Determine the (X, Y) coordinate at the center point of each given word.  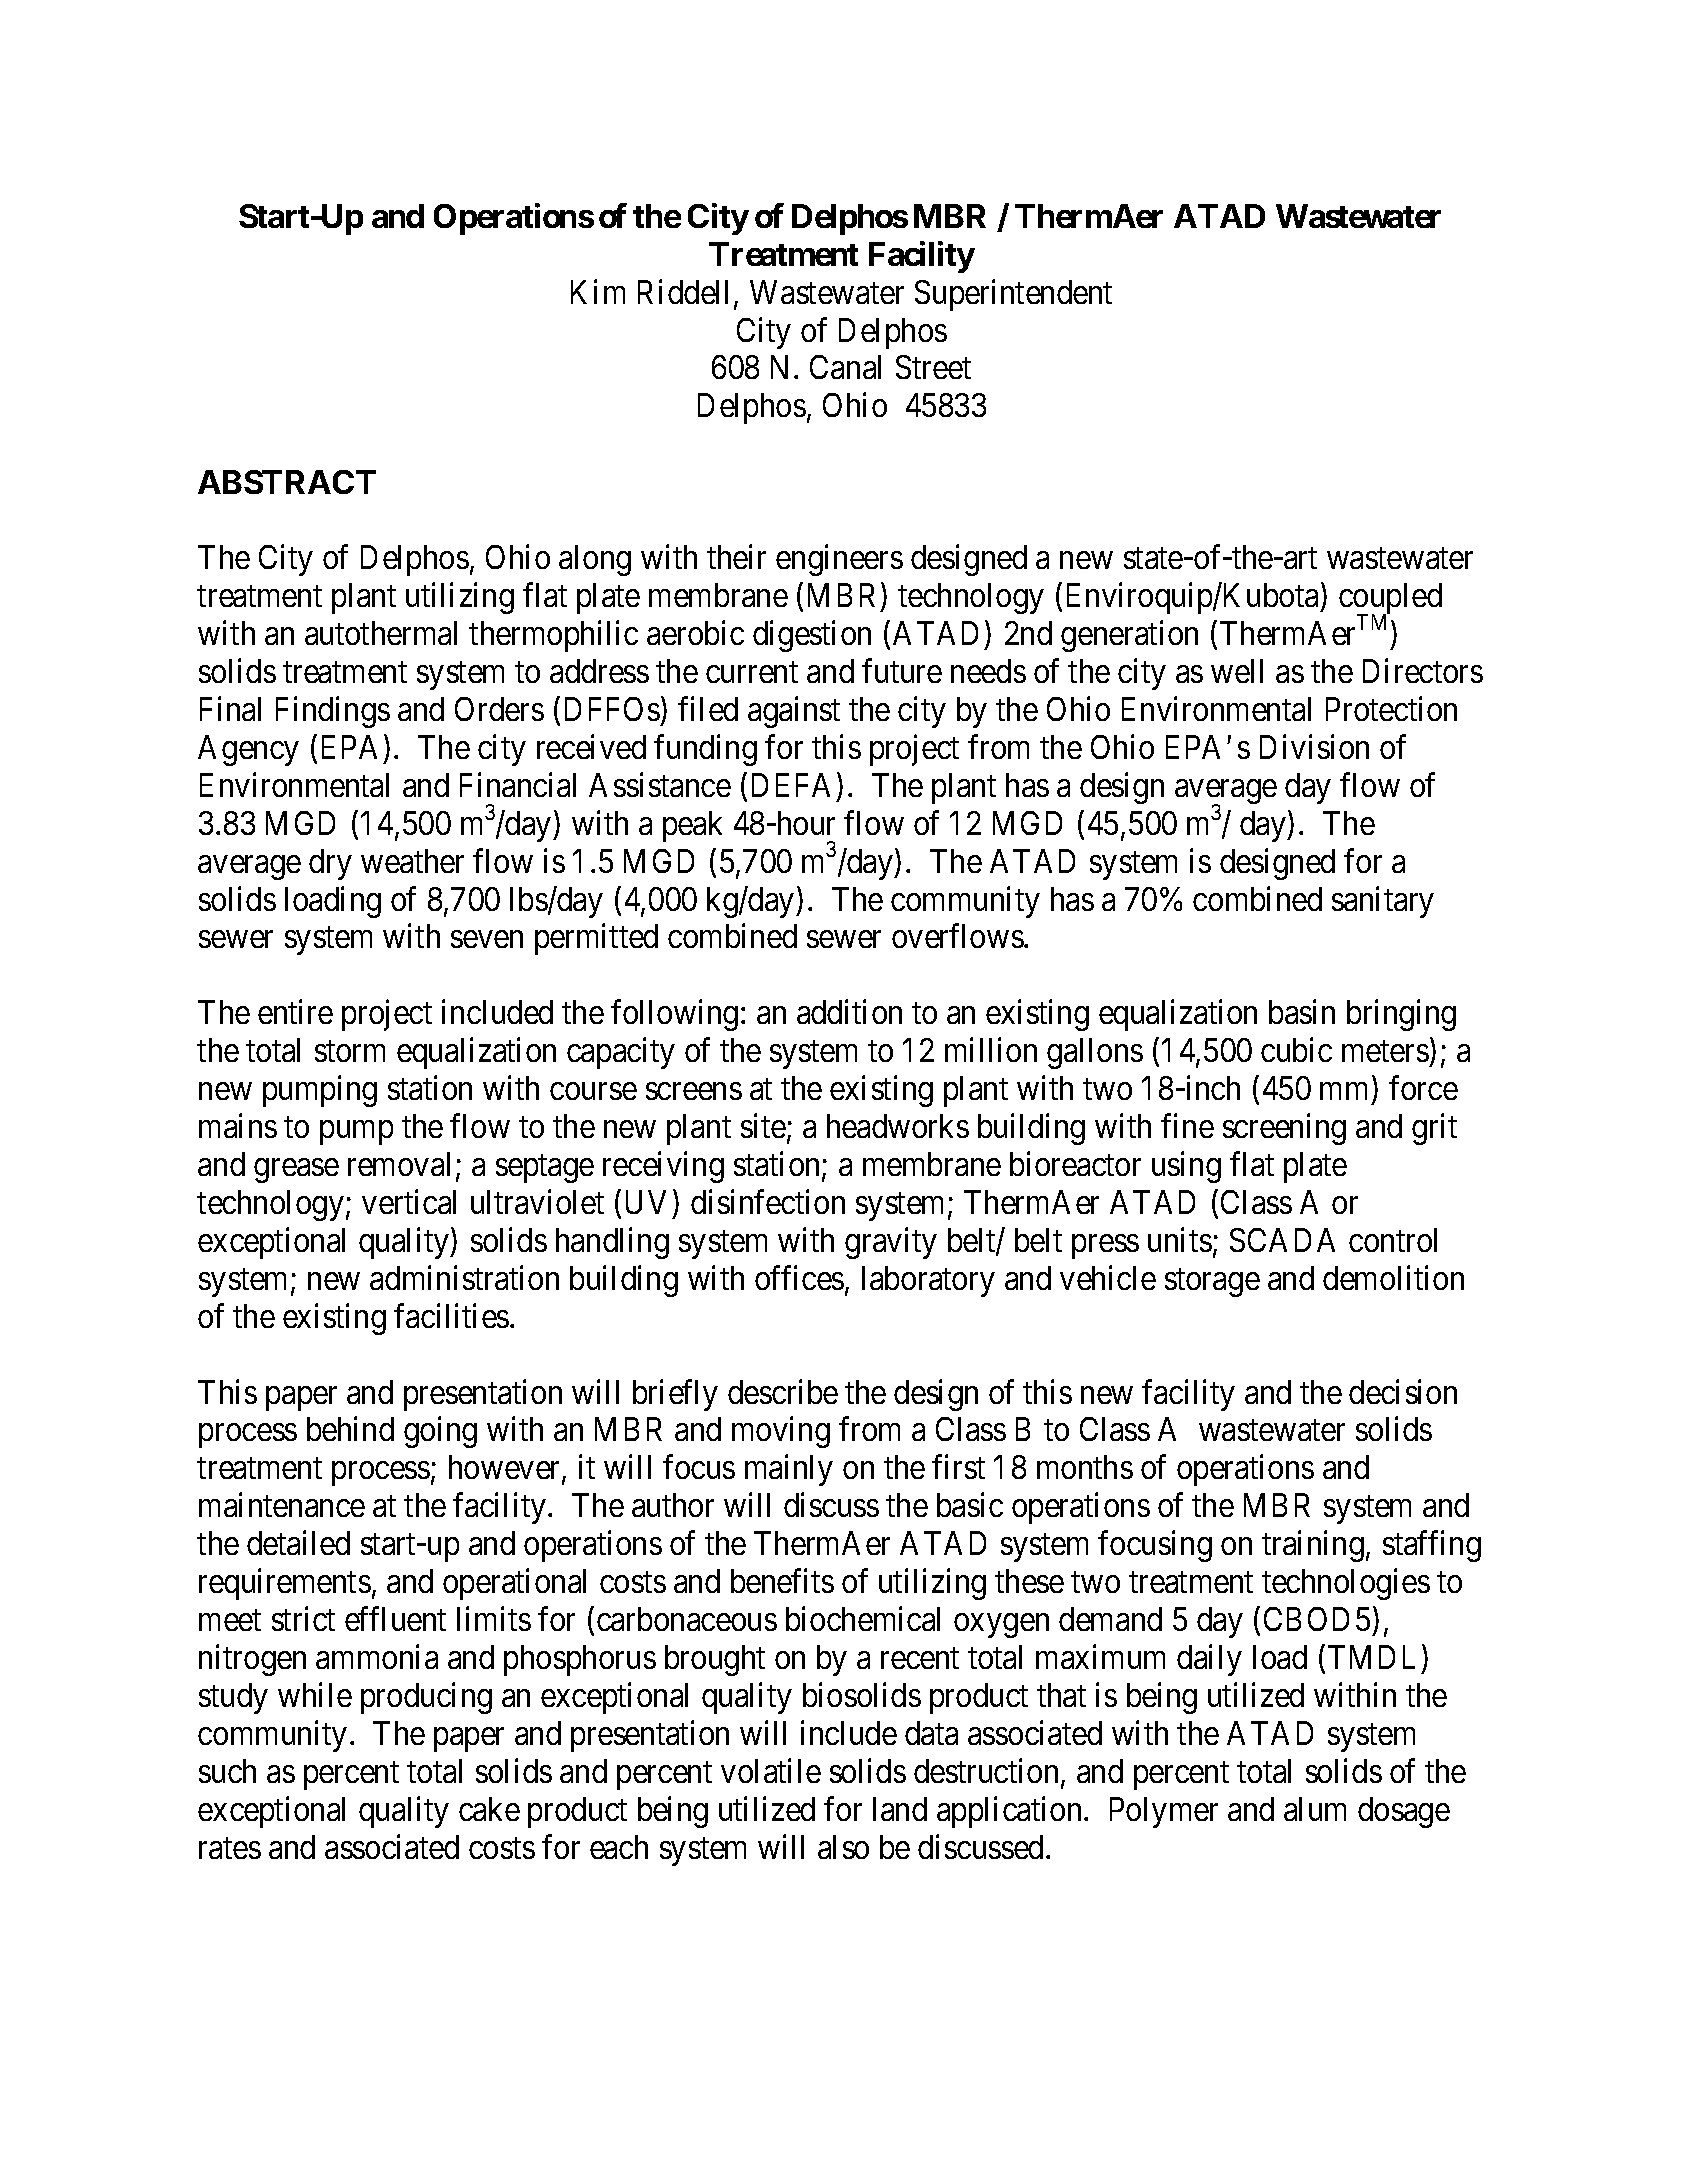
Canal (845, 367)
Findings (333, 712)
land (900, 1809)
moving (781, 1432)
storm (350, 1051)
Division (1314, 746)
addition (849, 1012)
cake (489, 1809)
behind (350, 1429)
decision (1403, 1391)
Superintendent (1013, 295)
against (794, 712)
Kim (598, 291)
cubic (1296, 1050)
